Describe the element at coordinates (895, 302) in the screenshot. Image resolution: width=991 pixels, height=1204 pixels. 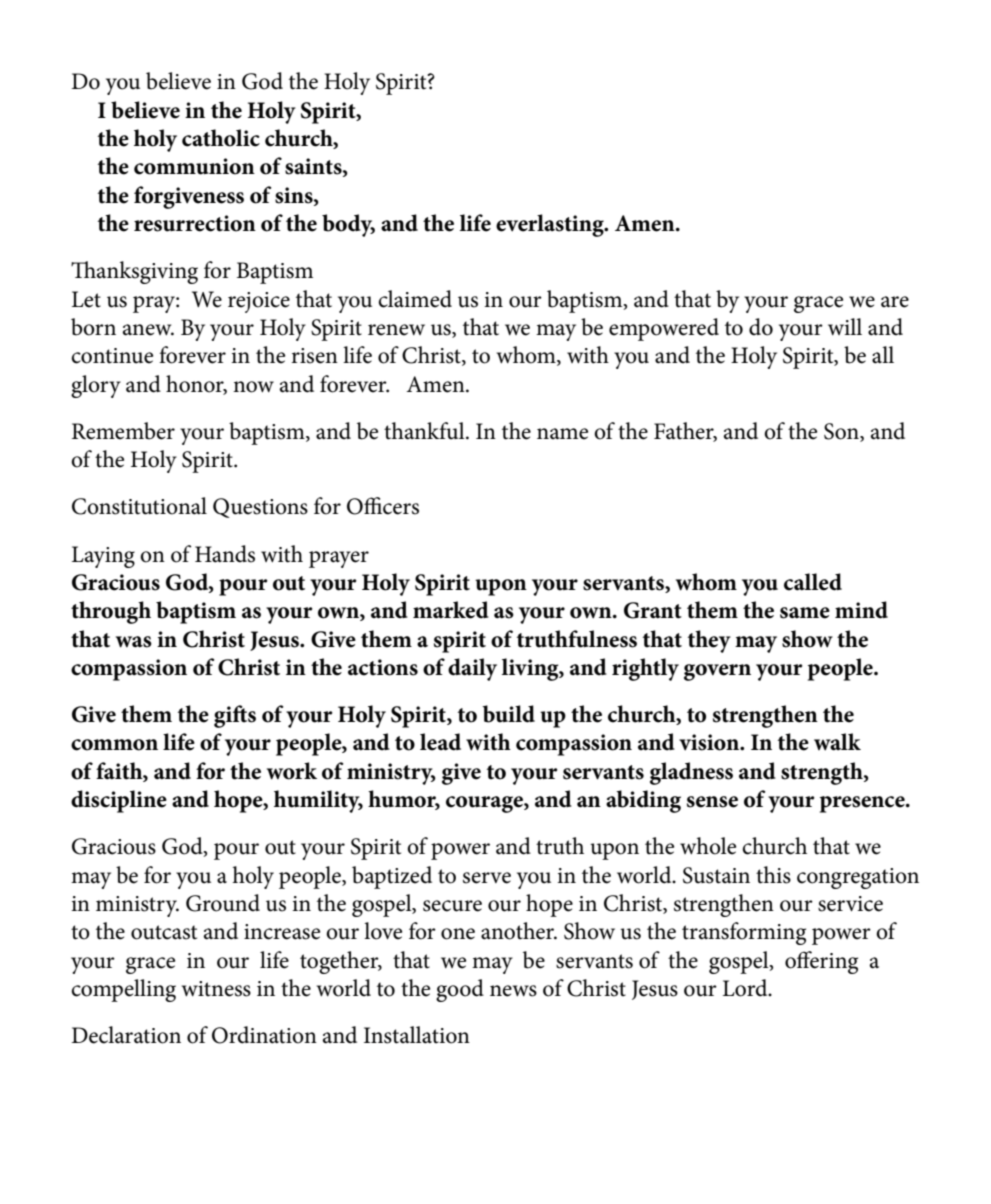
I see `are` at that location.
